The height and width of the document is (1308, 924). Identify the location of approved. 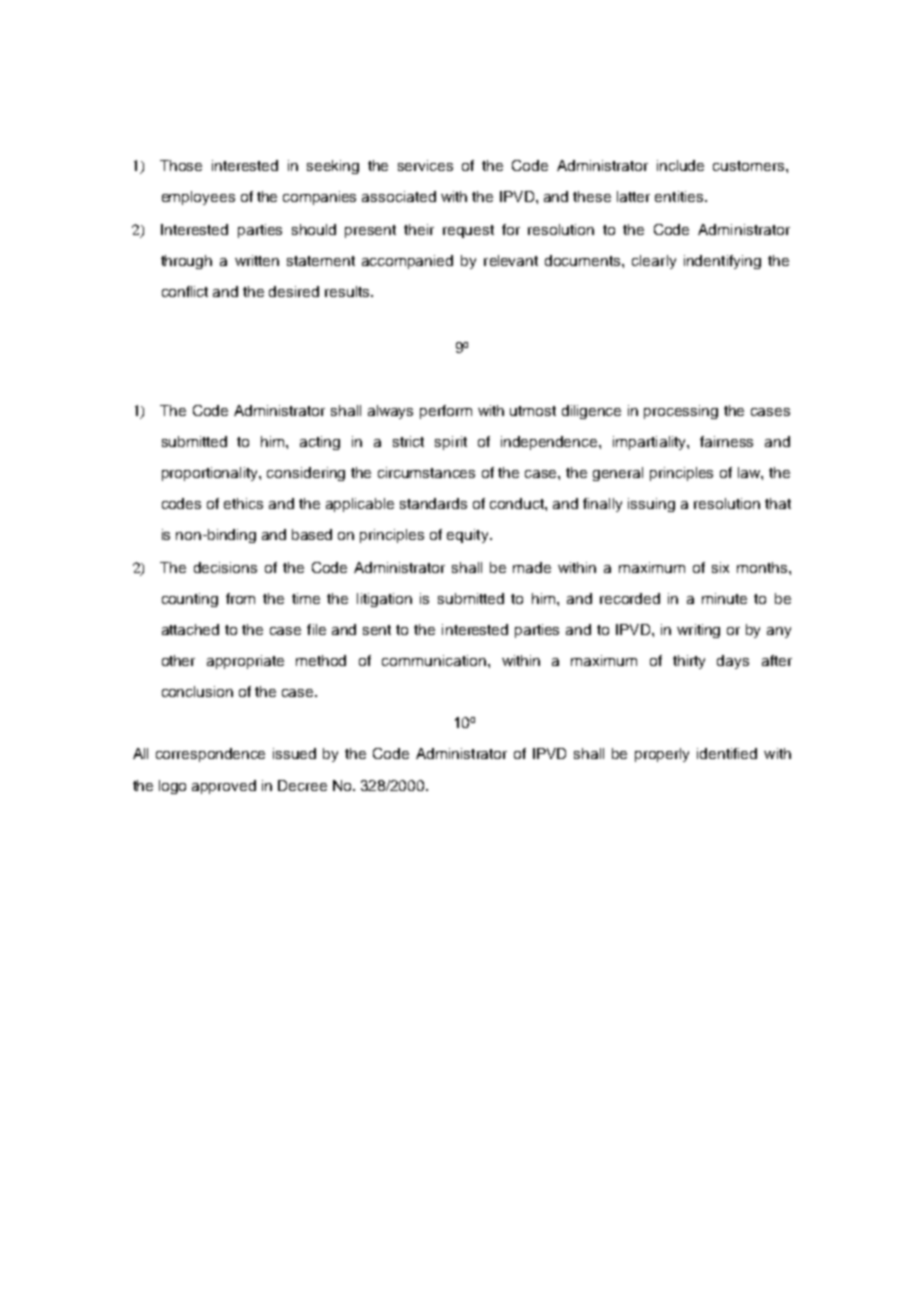
(224, 787).
